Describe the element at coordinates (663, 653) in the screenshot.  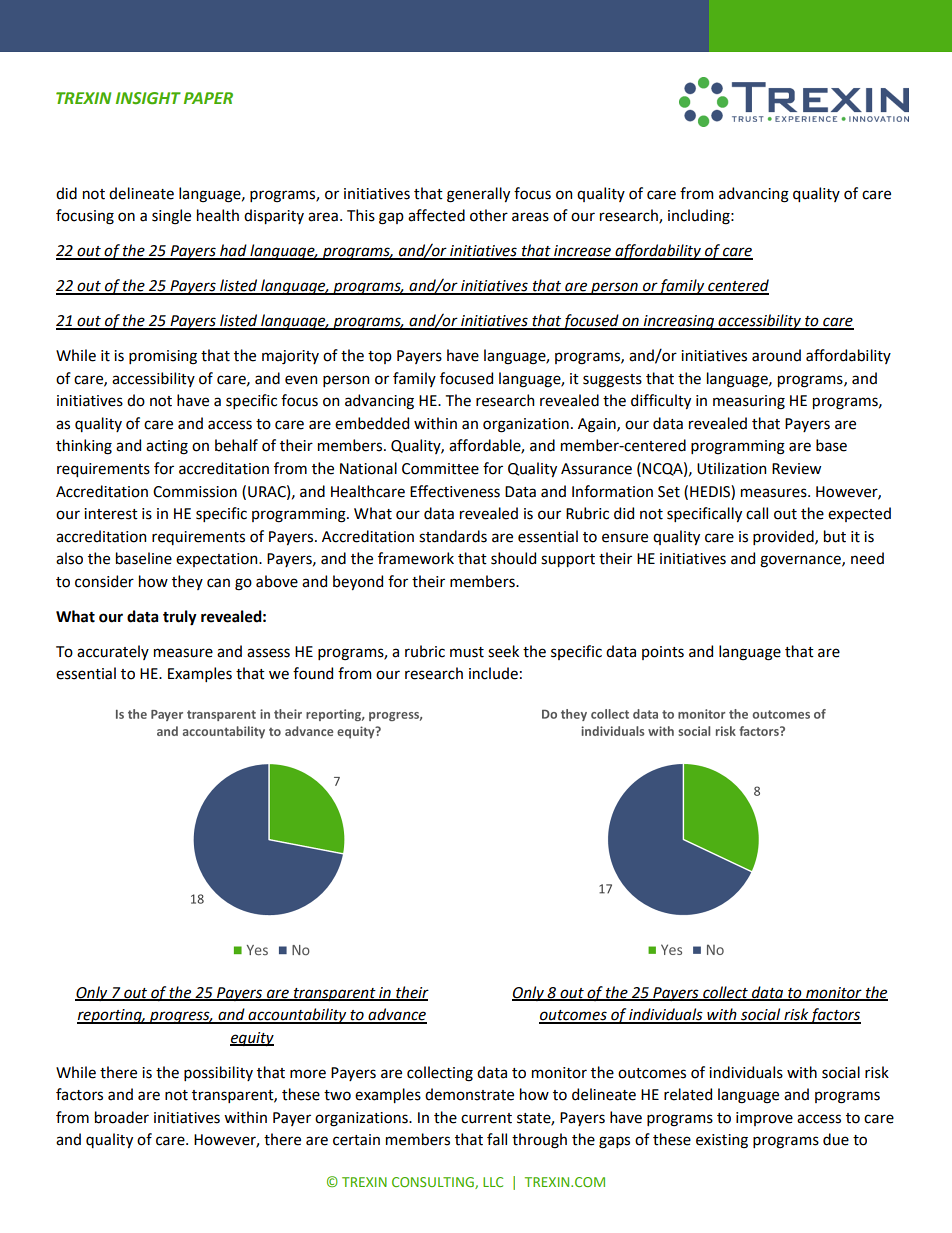
I see `points` at that location.
